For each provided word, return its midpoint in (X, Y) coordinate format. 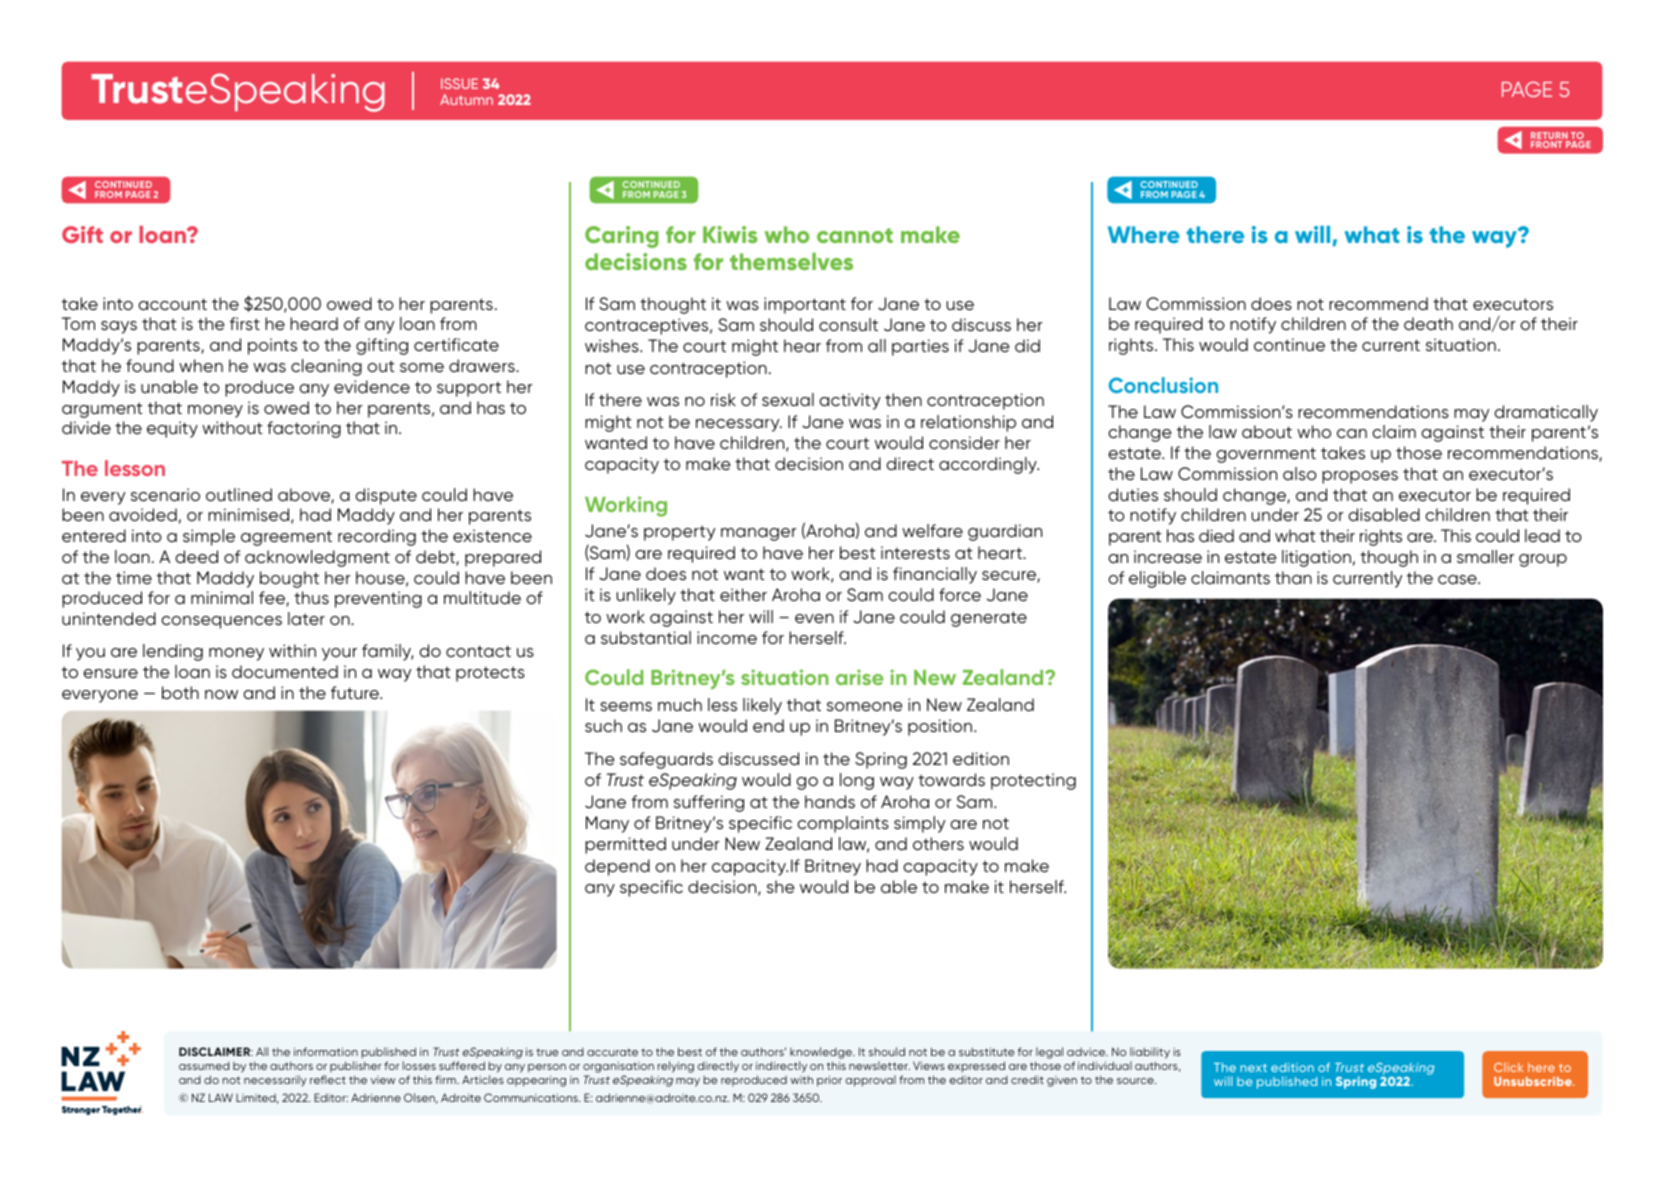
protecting (1033, 781)
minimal (222, 597)
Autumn (466, 99)
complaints (843, 824)
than (1293, 577)
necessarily (275, 1080)
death (1428, 323)
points (272, 346)
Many (607, 824)
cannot (855, 235)
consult (848, 324)
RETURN (1550, 137)
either (743, 594)
